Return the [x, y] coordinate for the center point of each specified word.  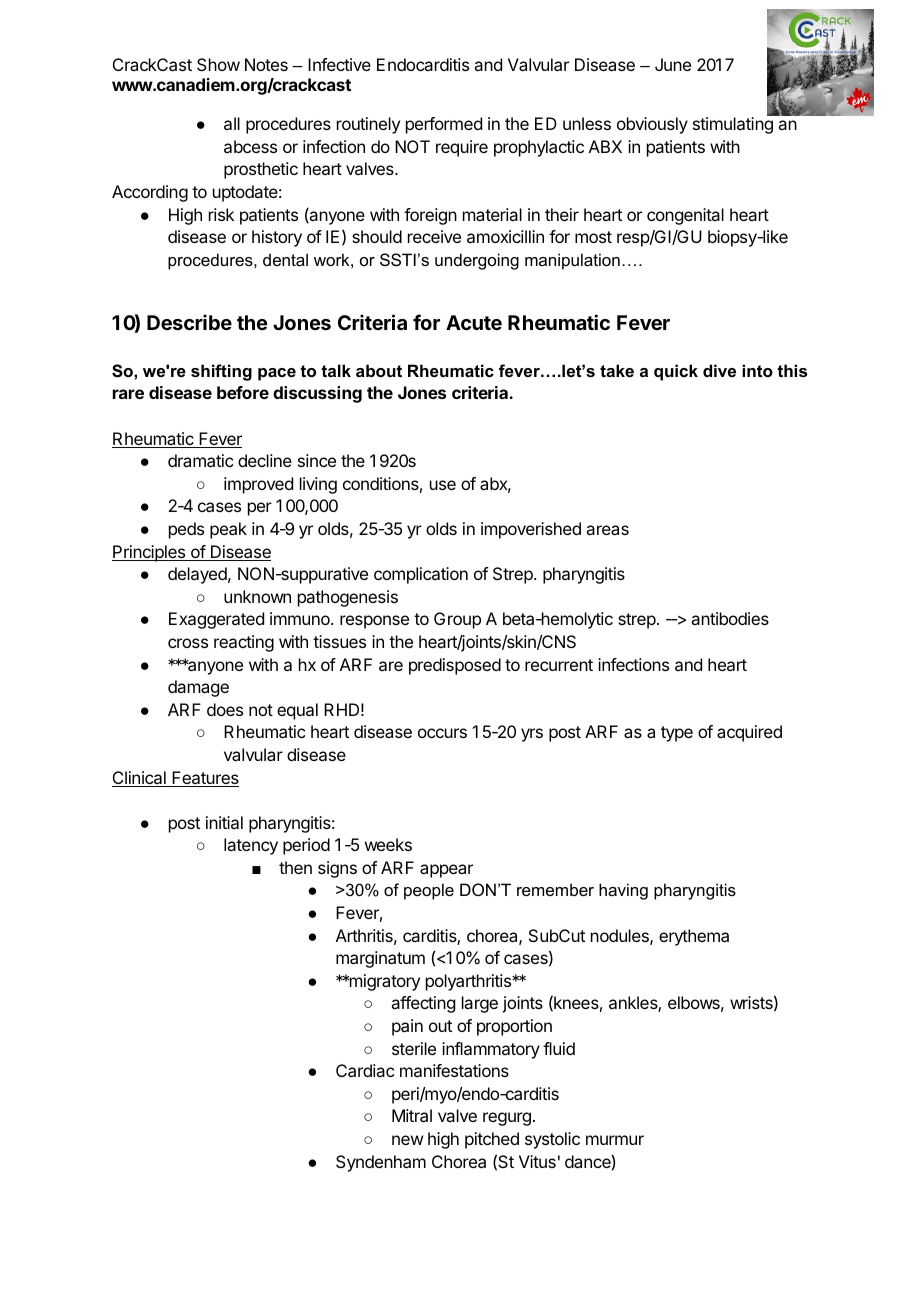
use [443, 485]
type [677, 734]
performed [444, 125]
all [232, 123]
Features [204, 779]
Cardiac [365, 1070]
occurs [442, 733]
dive [719, 370]
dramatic [200, 460]
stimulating [733, 125]
